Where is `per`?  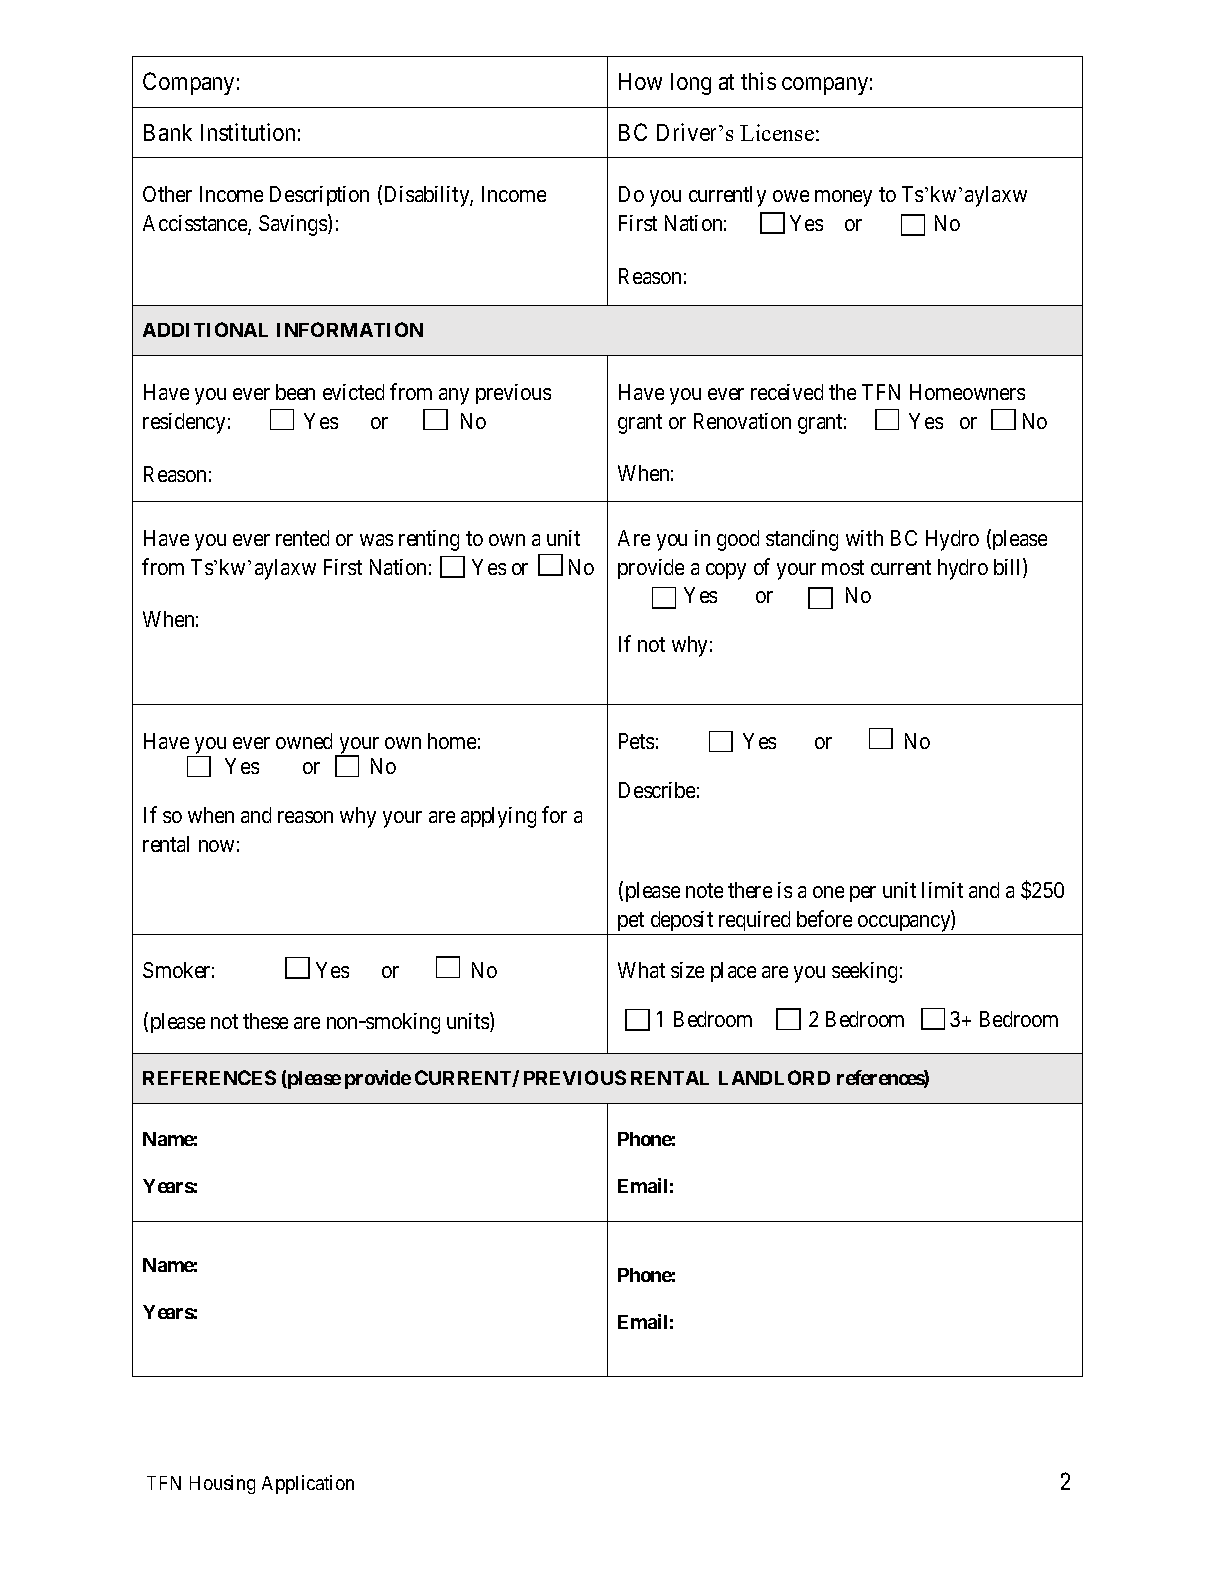 per is located at coordinates (863, 894).
